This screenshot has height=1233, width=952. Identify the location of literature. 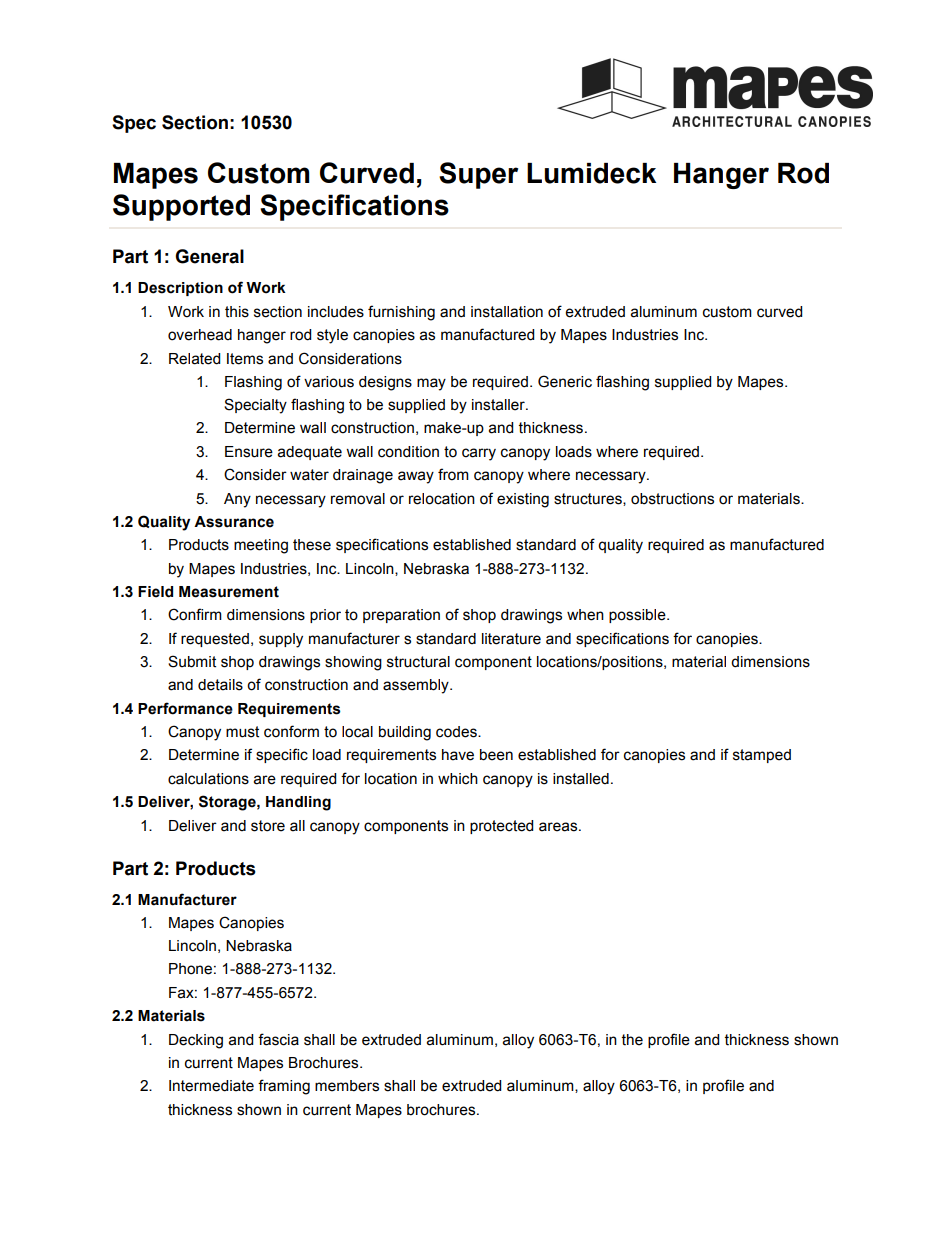
(511, 639).
